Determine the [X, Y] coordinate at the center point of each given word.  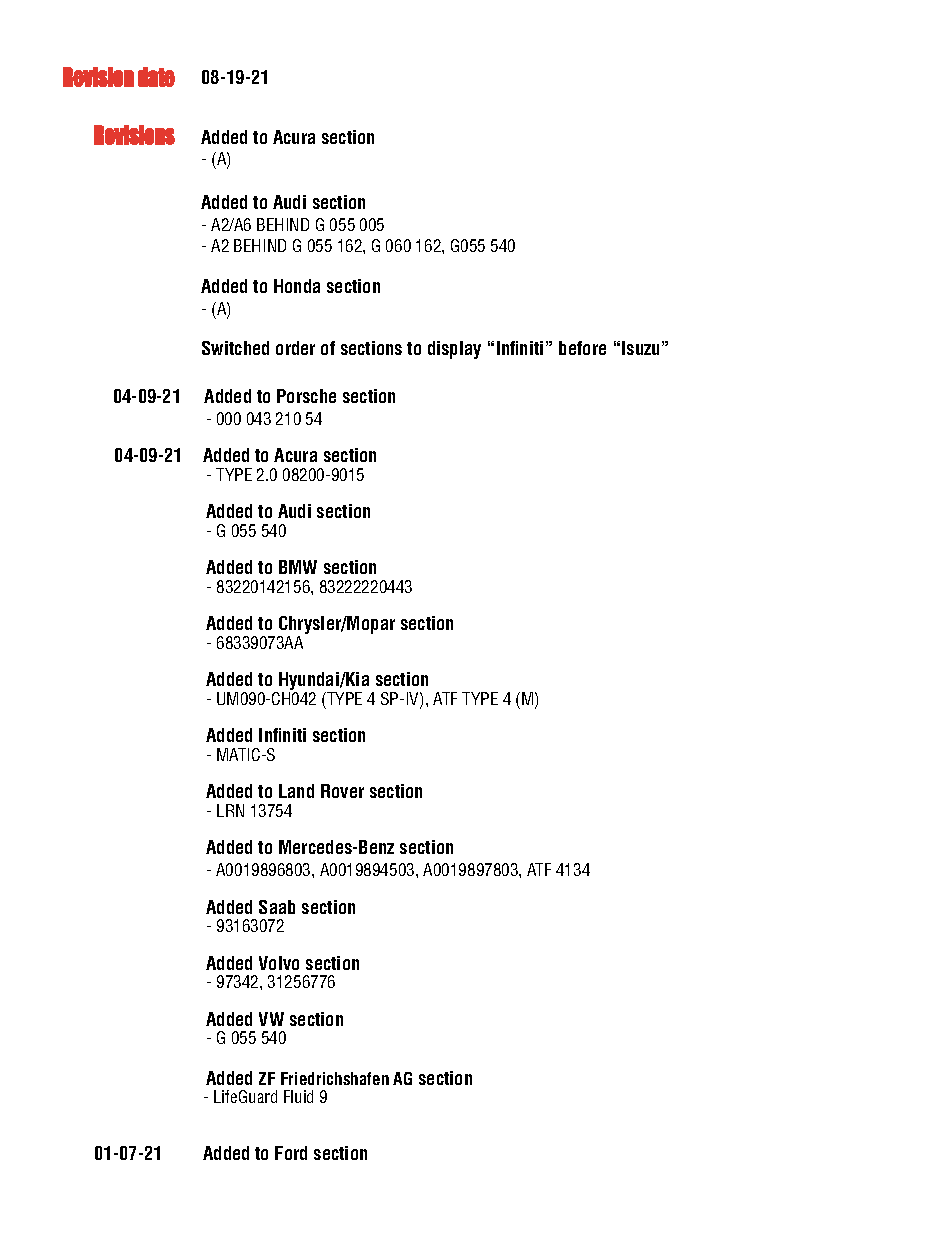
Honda [297, 286]
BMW [298, 567]
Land [296, 791]
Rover [342, 791]
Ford [291, 1153]
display [454, 350]
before [582, 348]
